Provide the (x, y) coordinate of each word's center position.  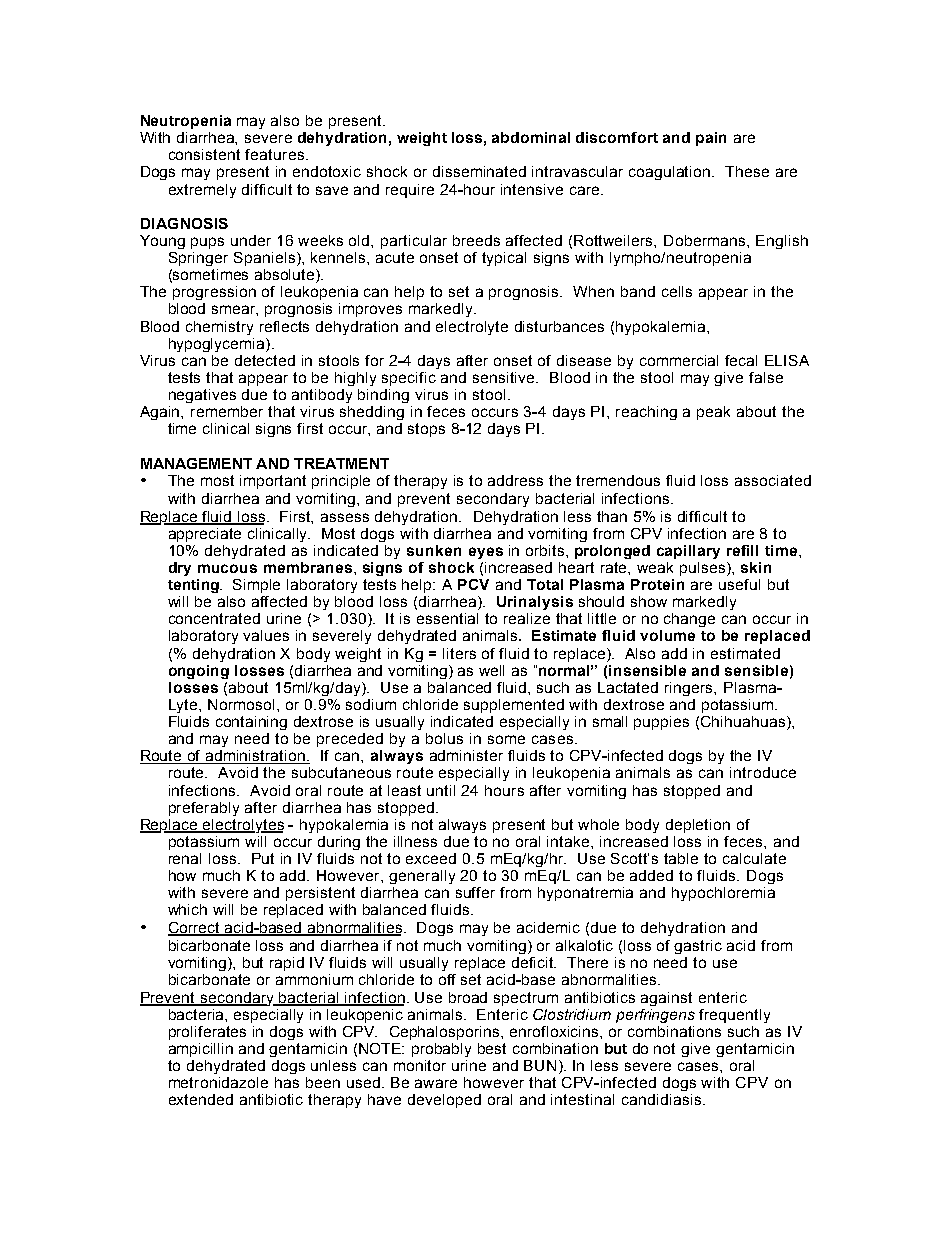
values (266, 635)
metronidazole (218, 1082)
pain (711, 139)
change (689, 620)
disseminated (479, 171)
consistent (204, 154)
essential (447, 618)
